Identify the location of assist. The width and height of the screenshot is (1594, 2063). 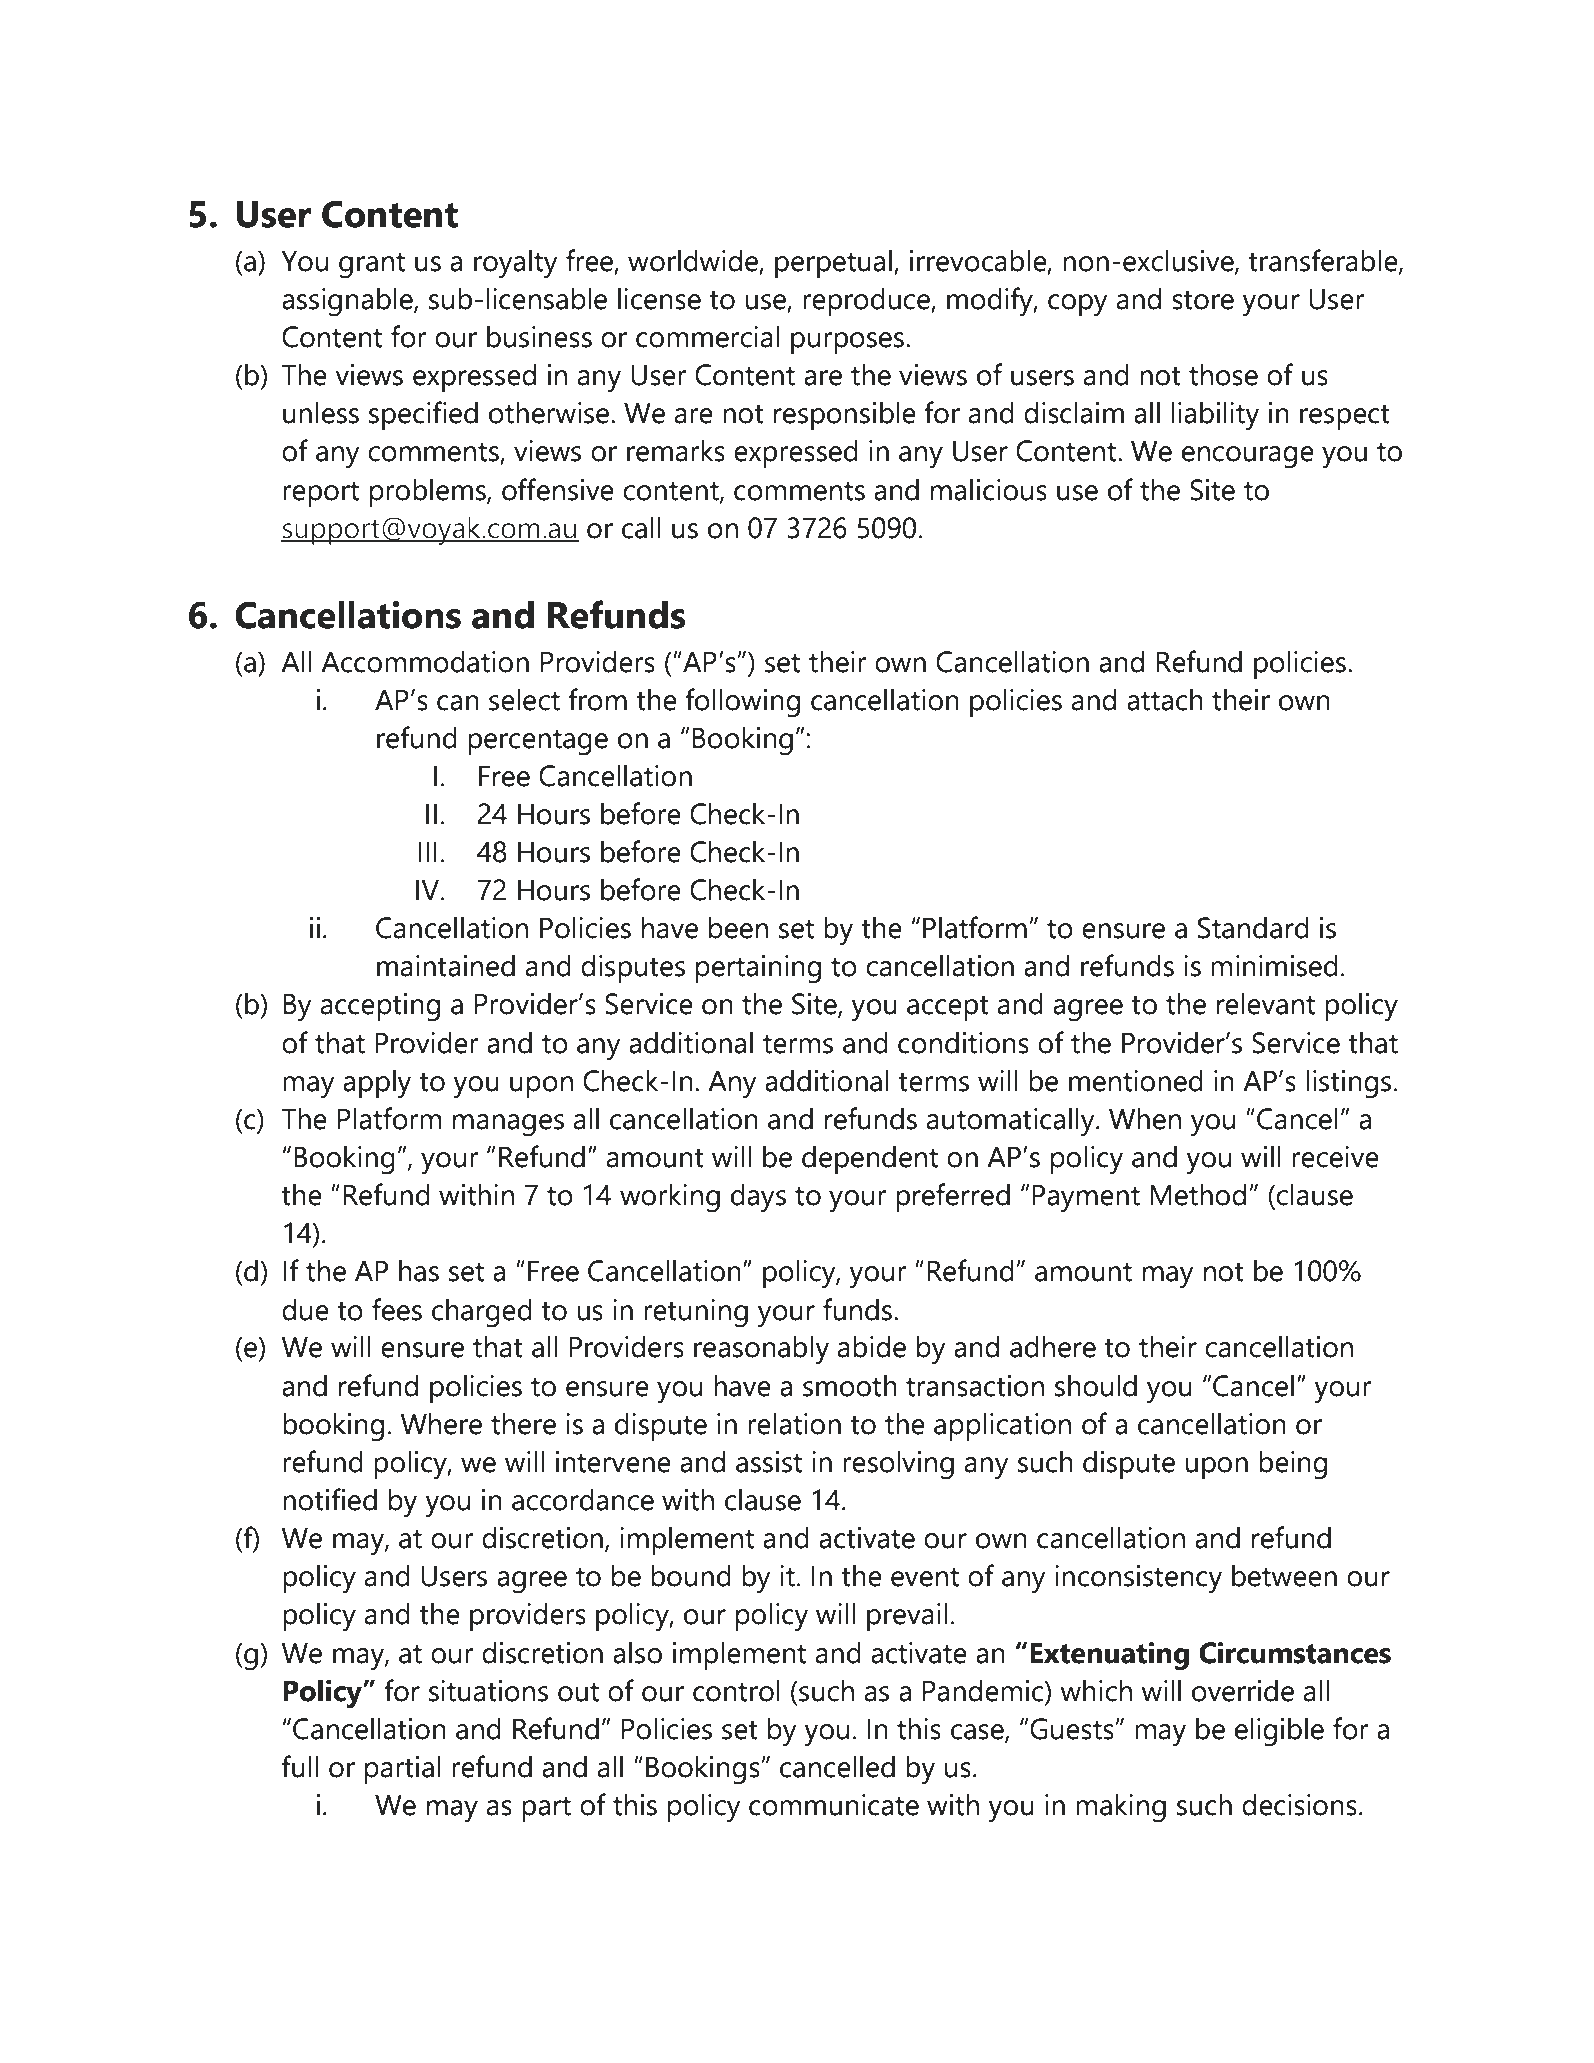
(769, 1462).
